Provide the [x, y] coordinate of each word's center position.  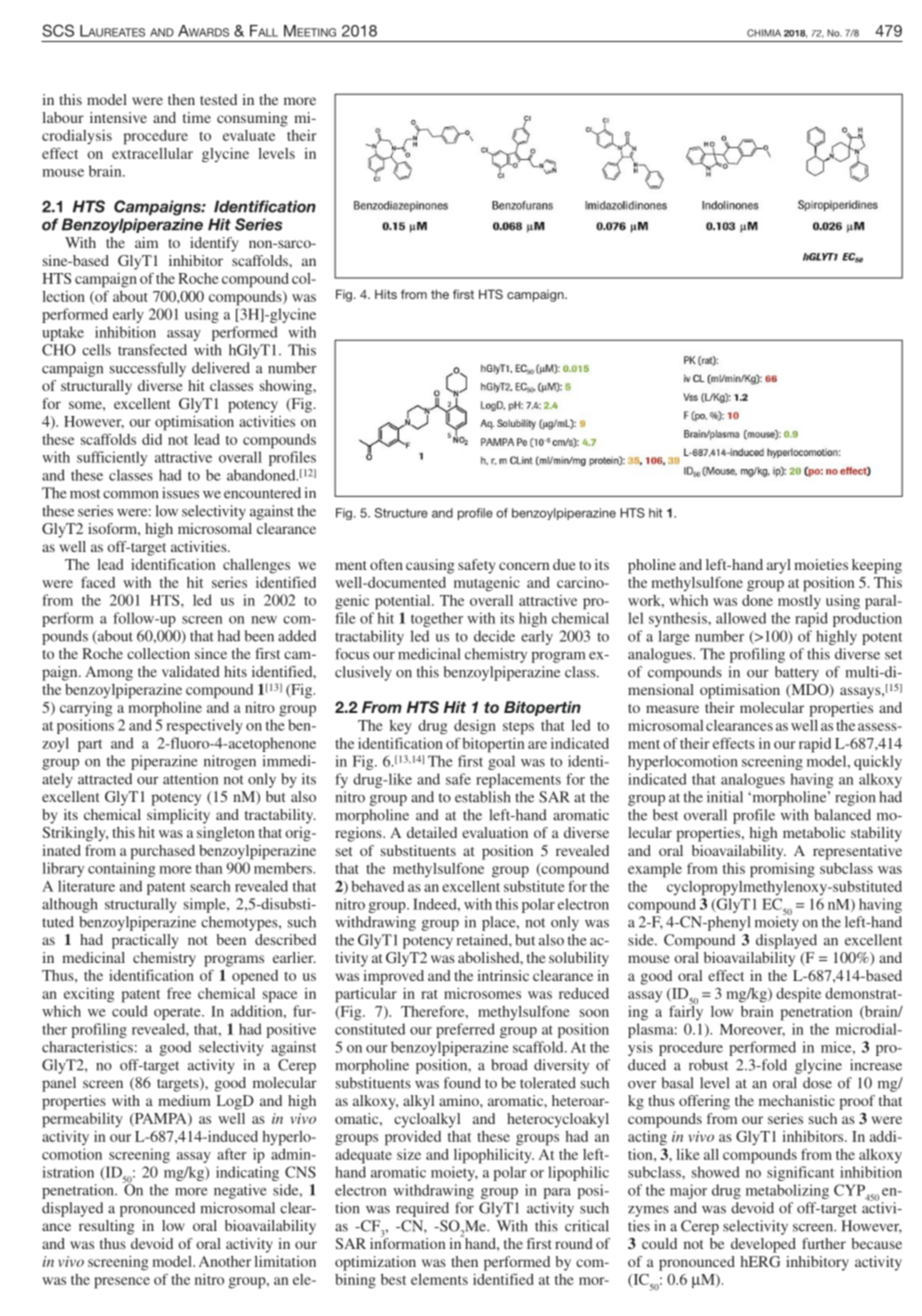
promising [782, 870]
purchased [163, 852]
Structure [401, 513]
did [152, 439]
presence [122, 1283]
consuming [252, 119]
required [422, 1209]
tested [218, 99]
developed [763, 1245]
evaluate [249, 135]
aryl [779, 566]
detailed [432, 832]
